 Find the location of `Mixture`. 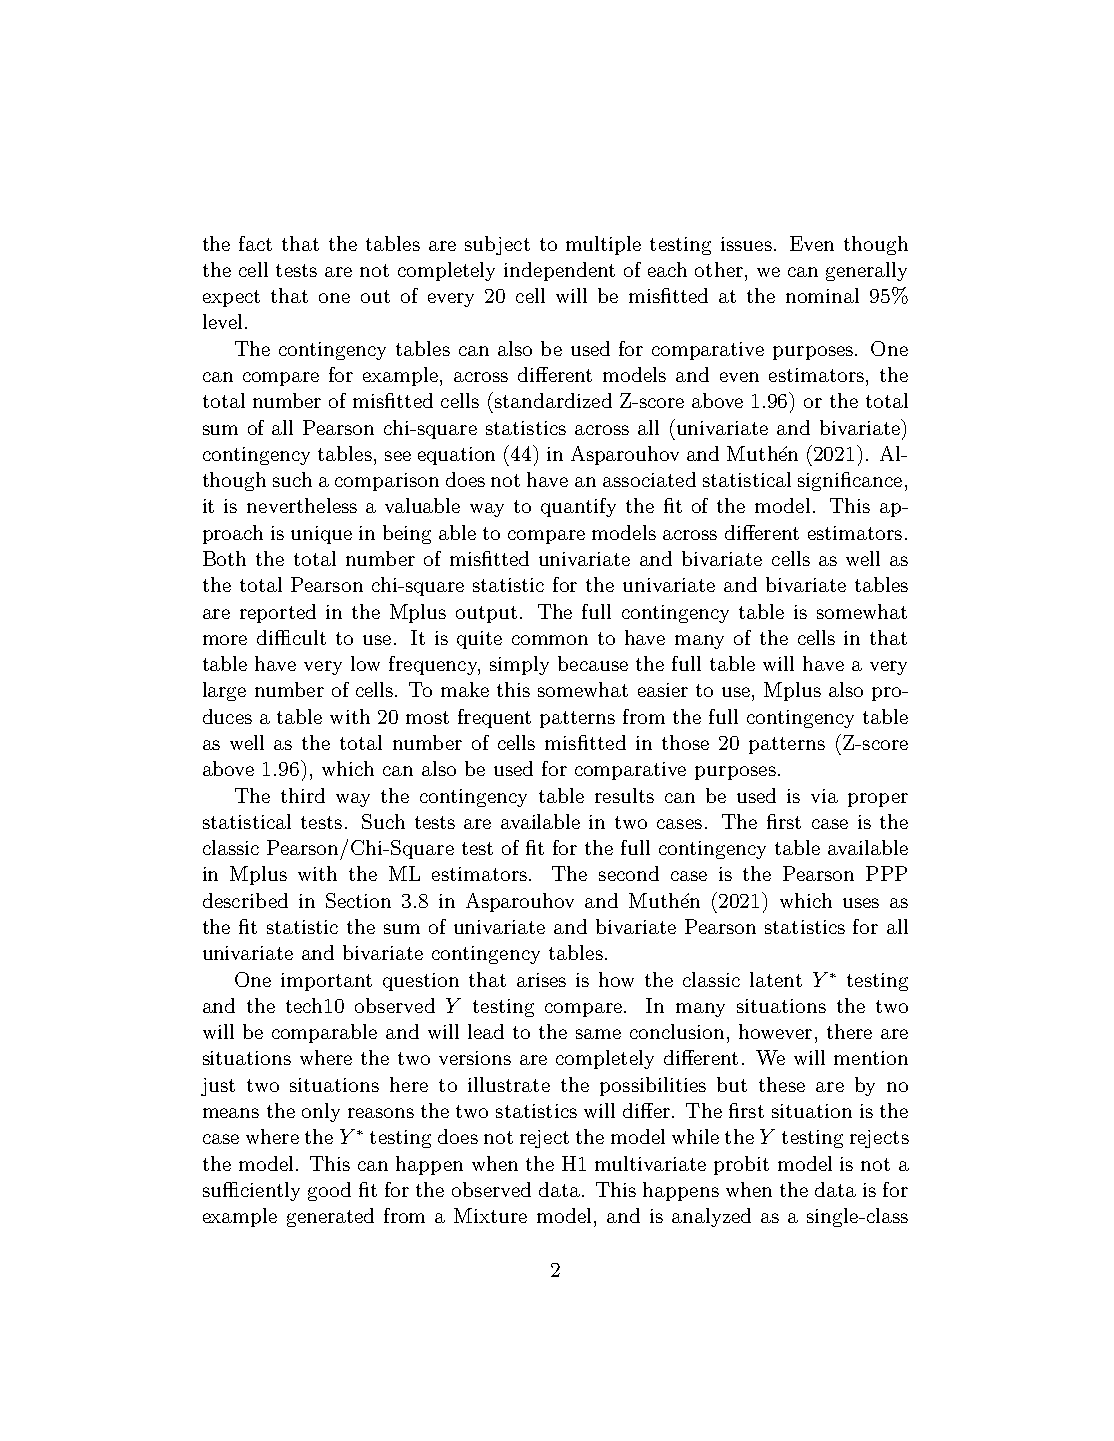

Mixture is located at coordinates (490, 1215).
